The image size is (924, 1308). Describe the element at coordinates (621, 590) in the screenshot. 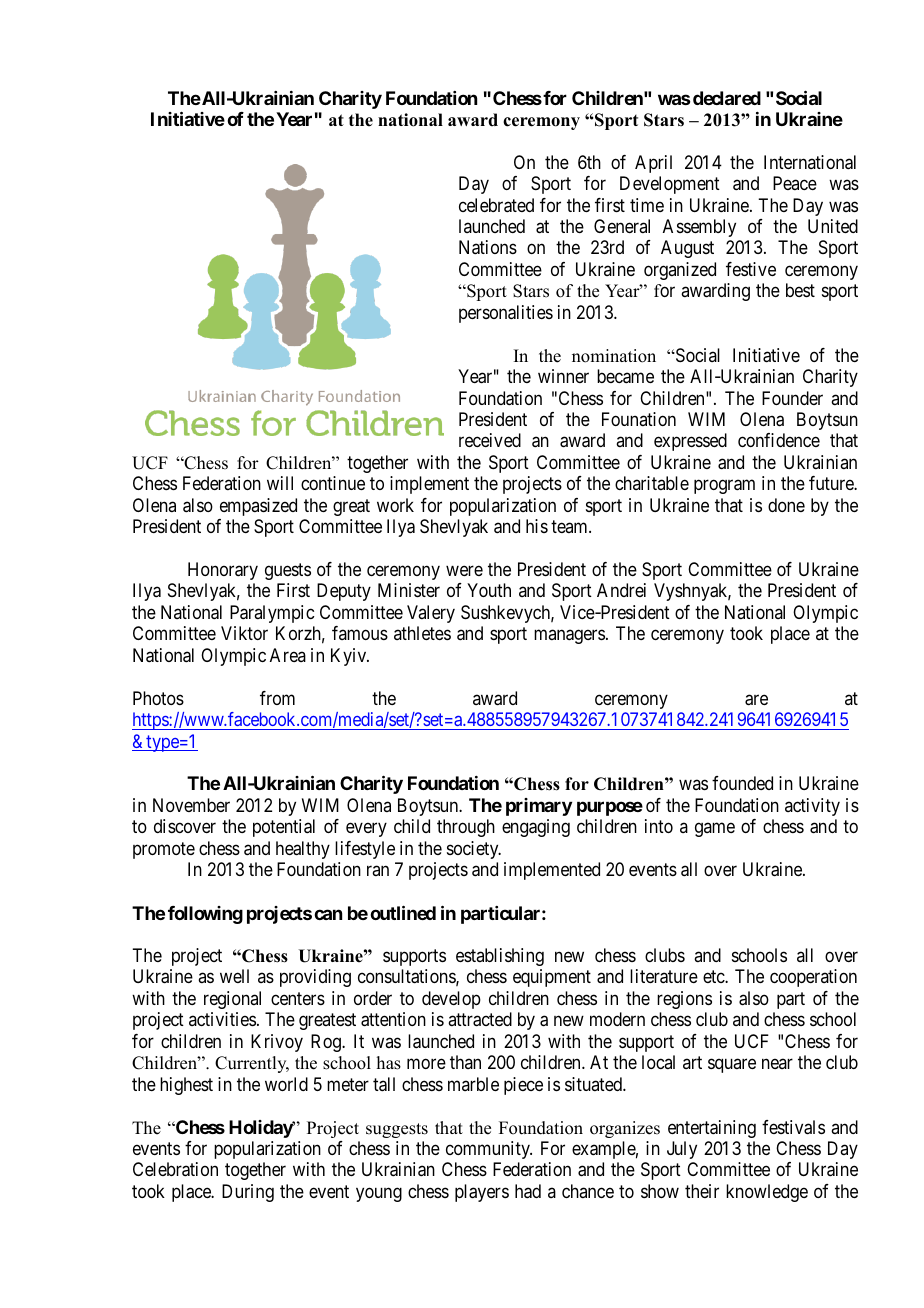

I see `Andrei` at that location.
